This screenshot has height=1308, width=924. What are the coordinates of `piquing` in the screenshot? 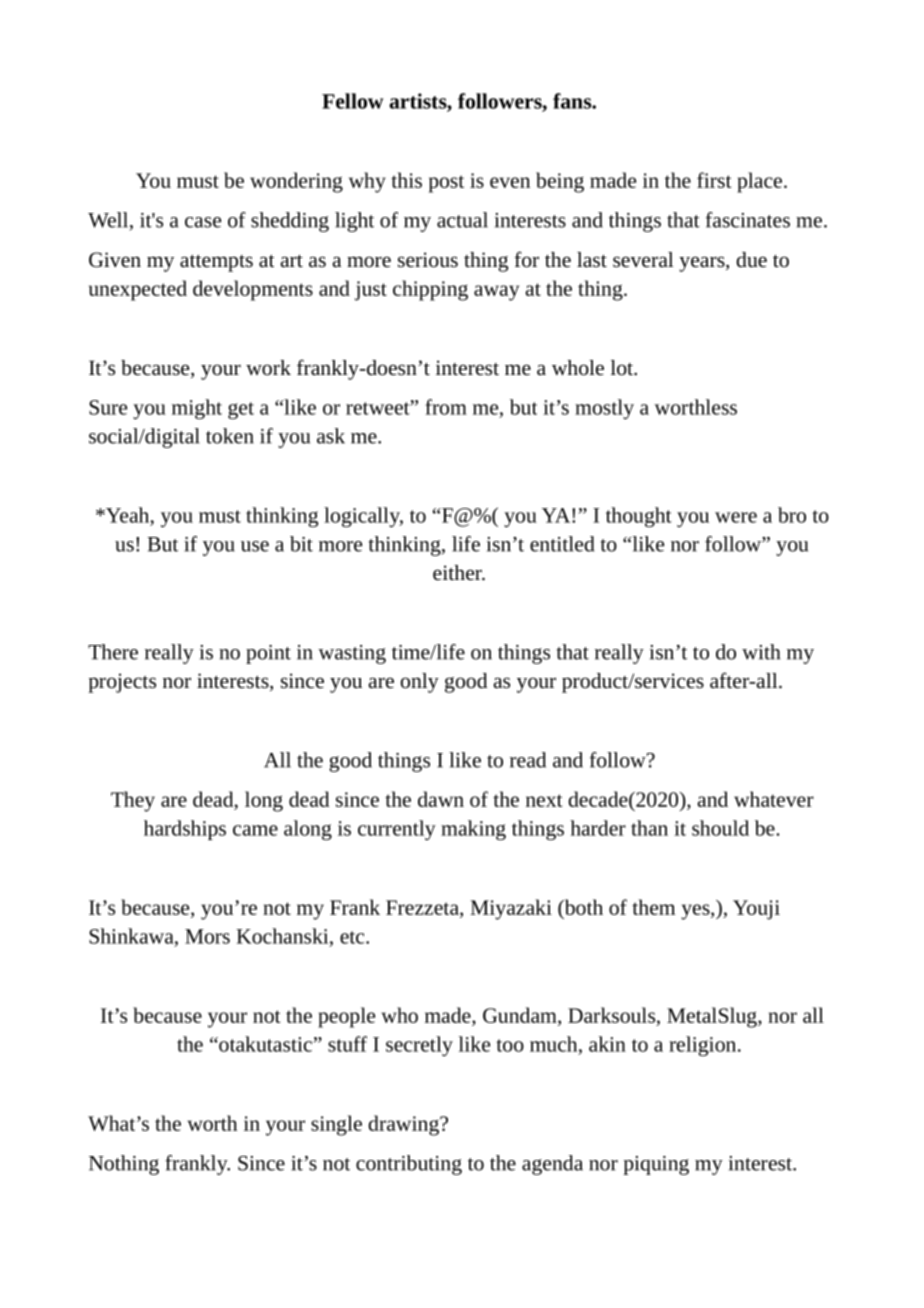 It's located at (656, 1165).
